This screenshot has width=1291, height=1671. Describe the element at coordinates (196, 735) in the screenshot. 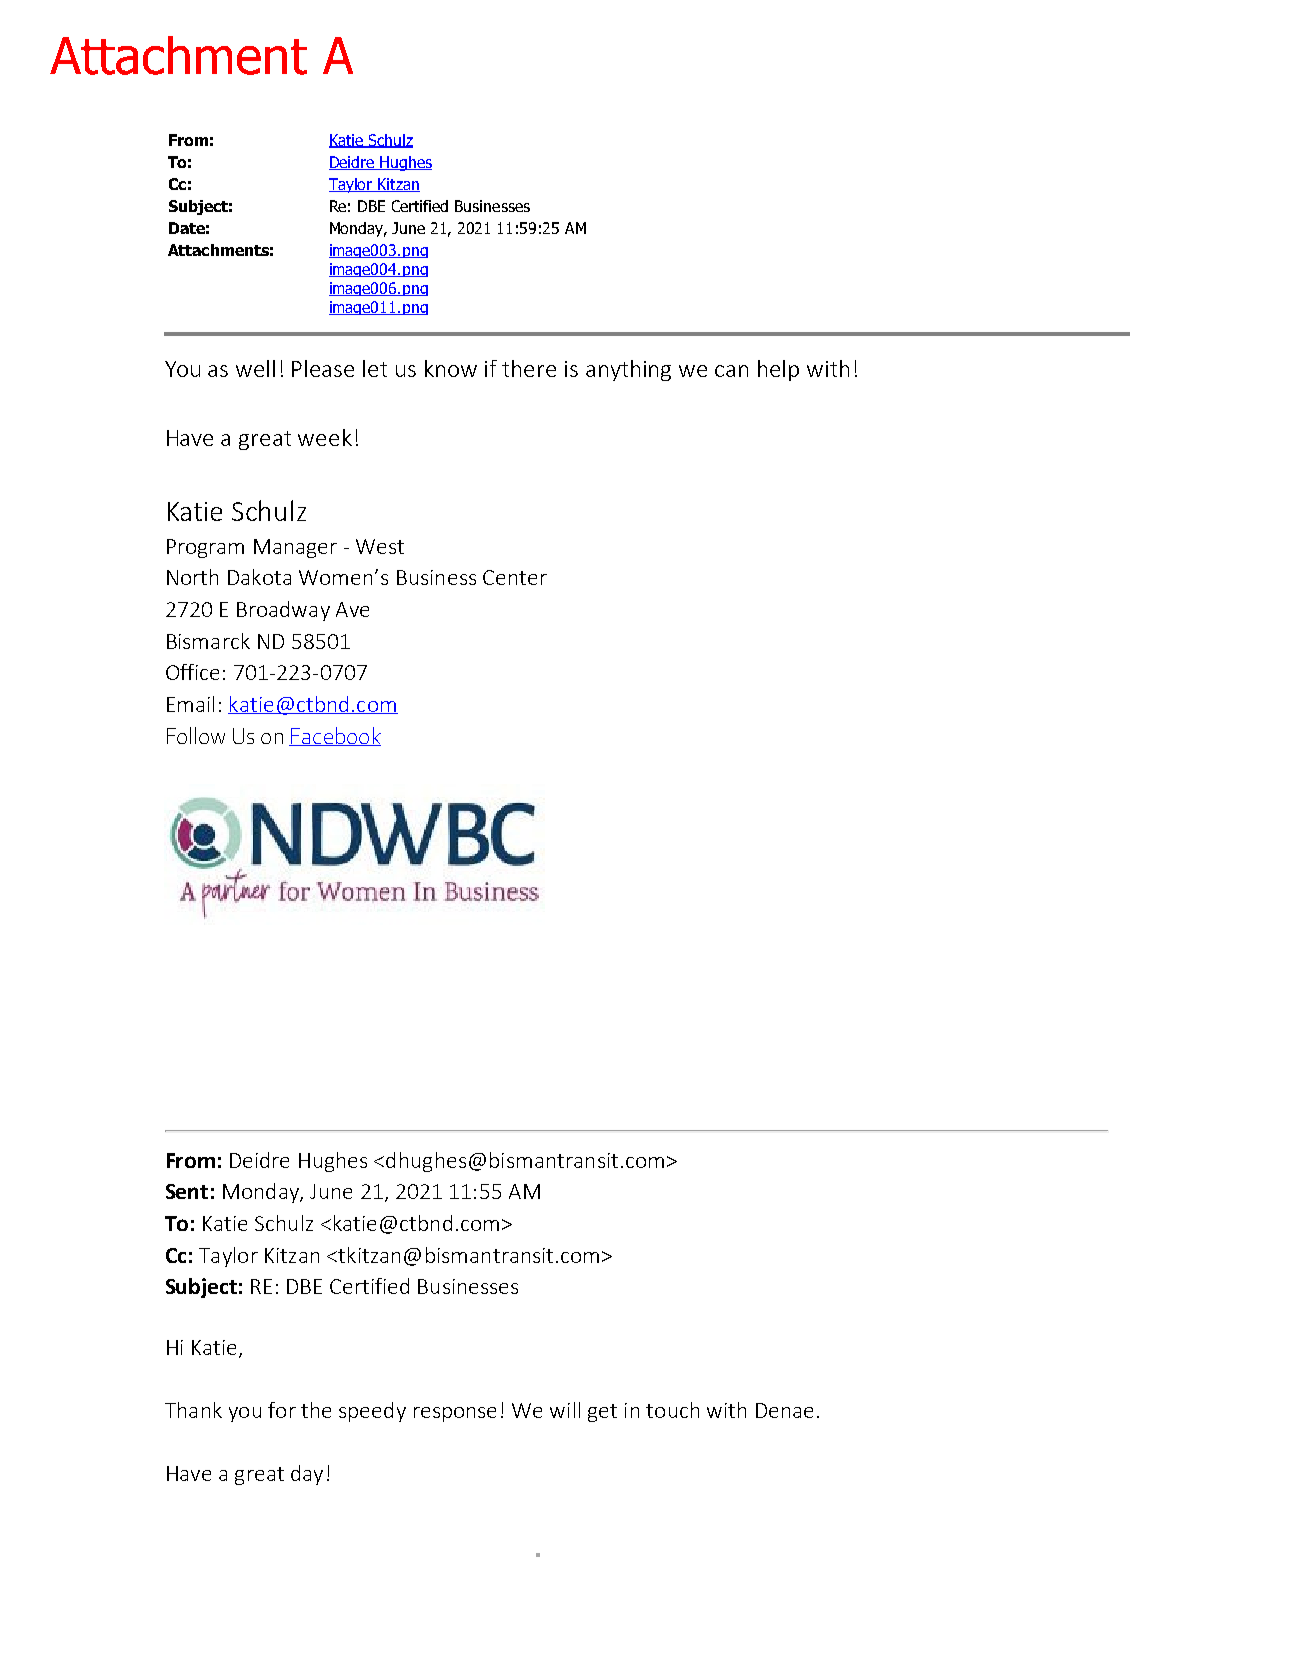

I see `Follow` at that location.
